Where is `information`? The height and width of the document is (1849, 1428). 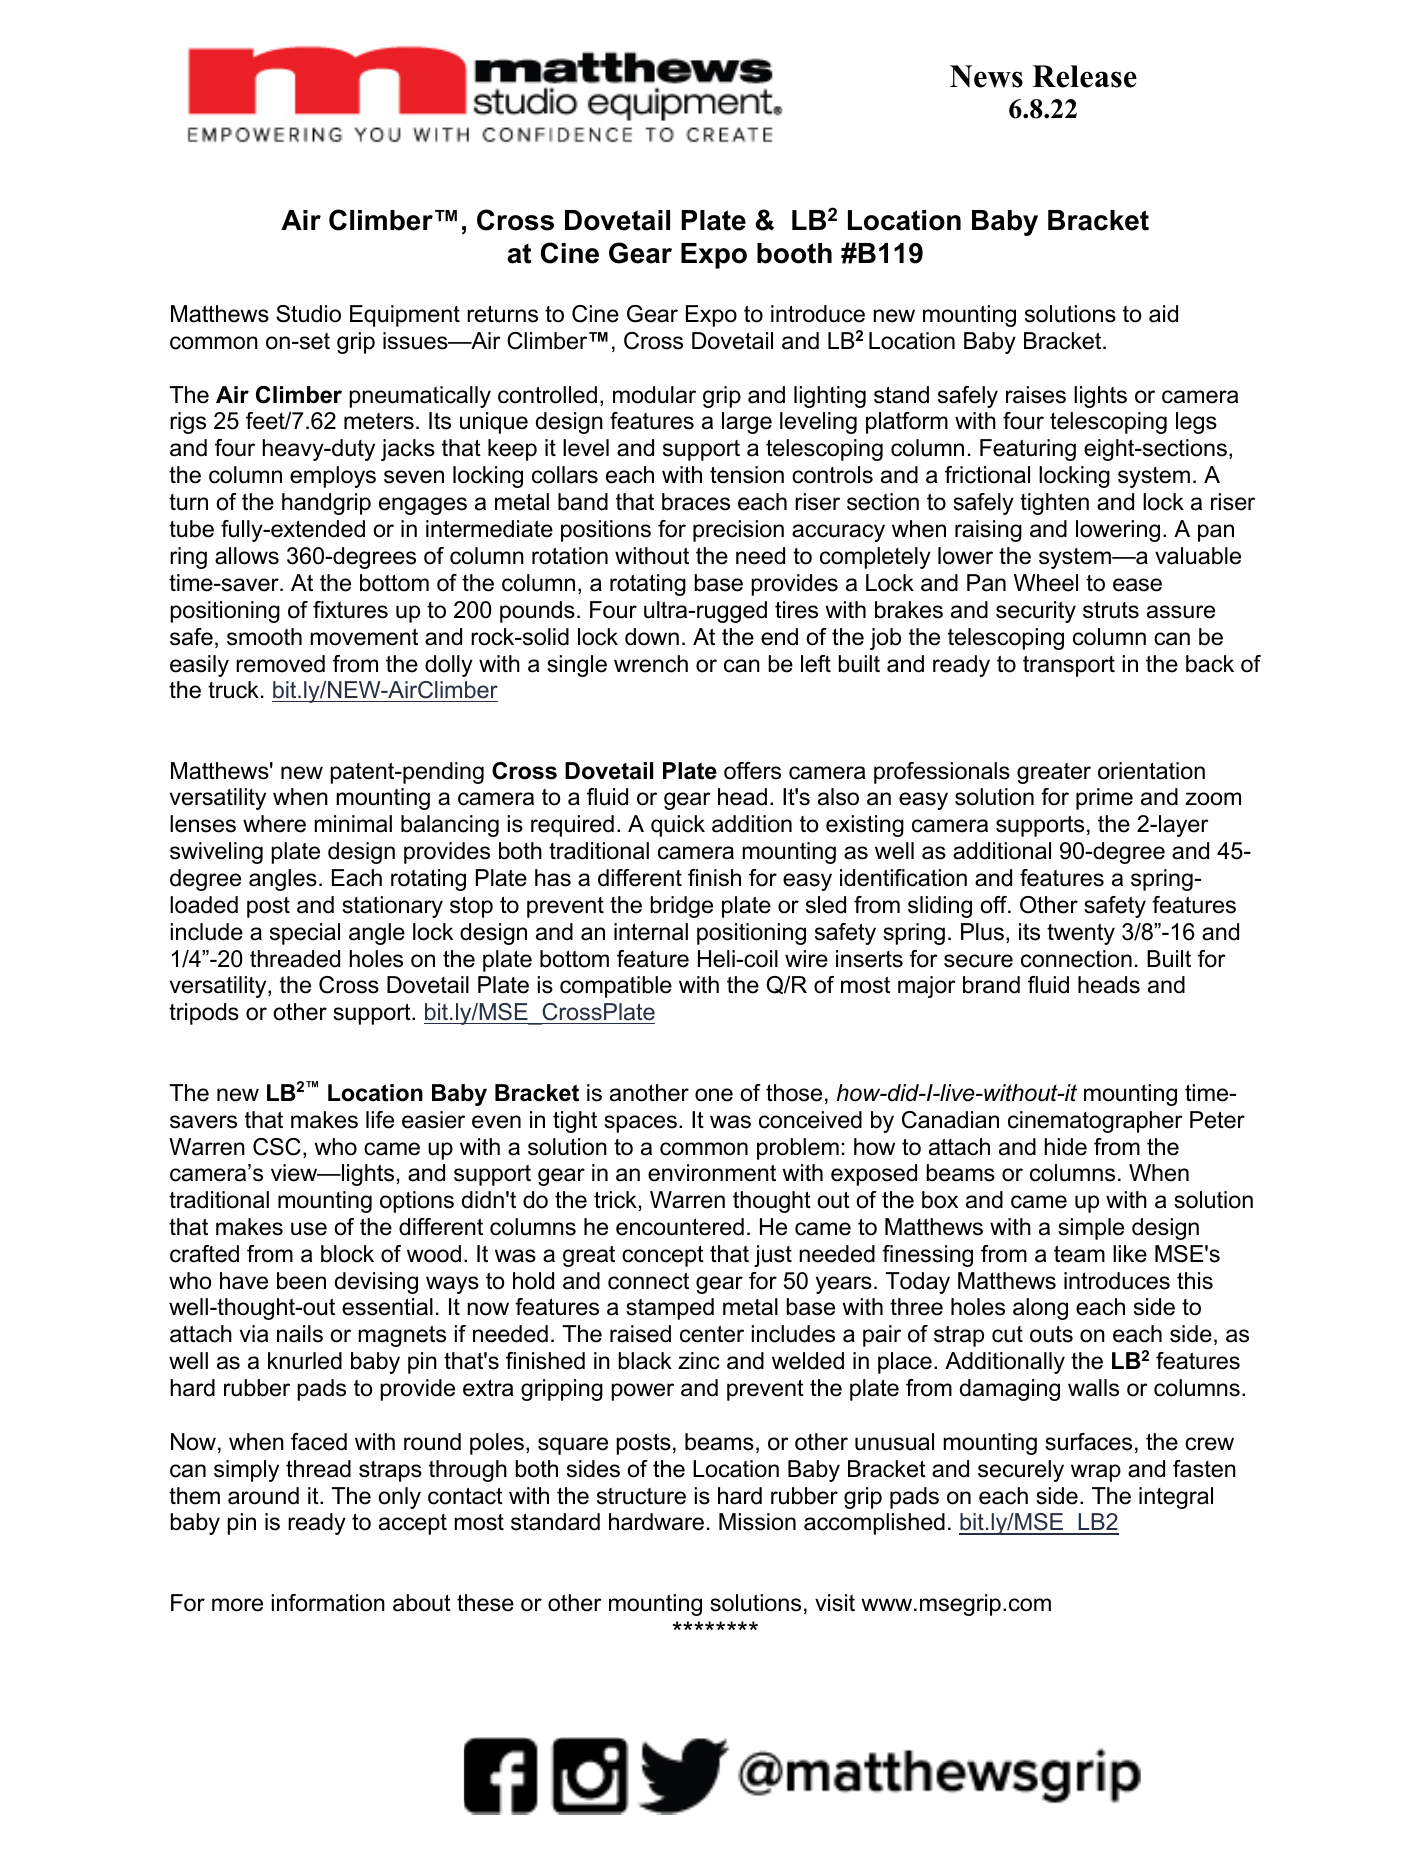
information is located at coordinates (328, 1603).
